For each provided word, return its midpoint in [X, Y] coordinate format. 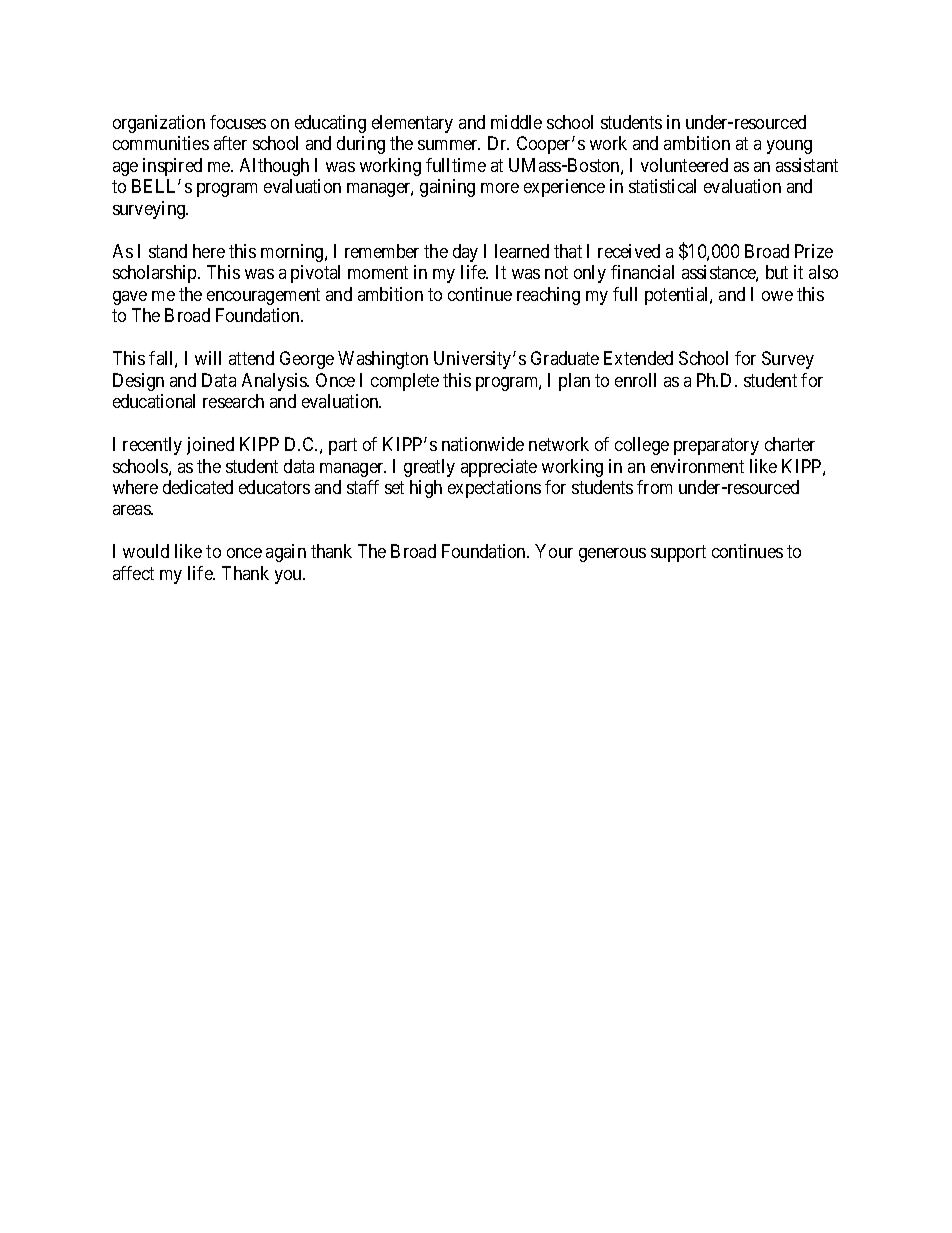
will [208, 358]
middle [516, 122]
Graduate [565, 358]
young [789, 147]
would [146, 551]
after [230, 143]
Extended [638, 358]
